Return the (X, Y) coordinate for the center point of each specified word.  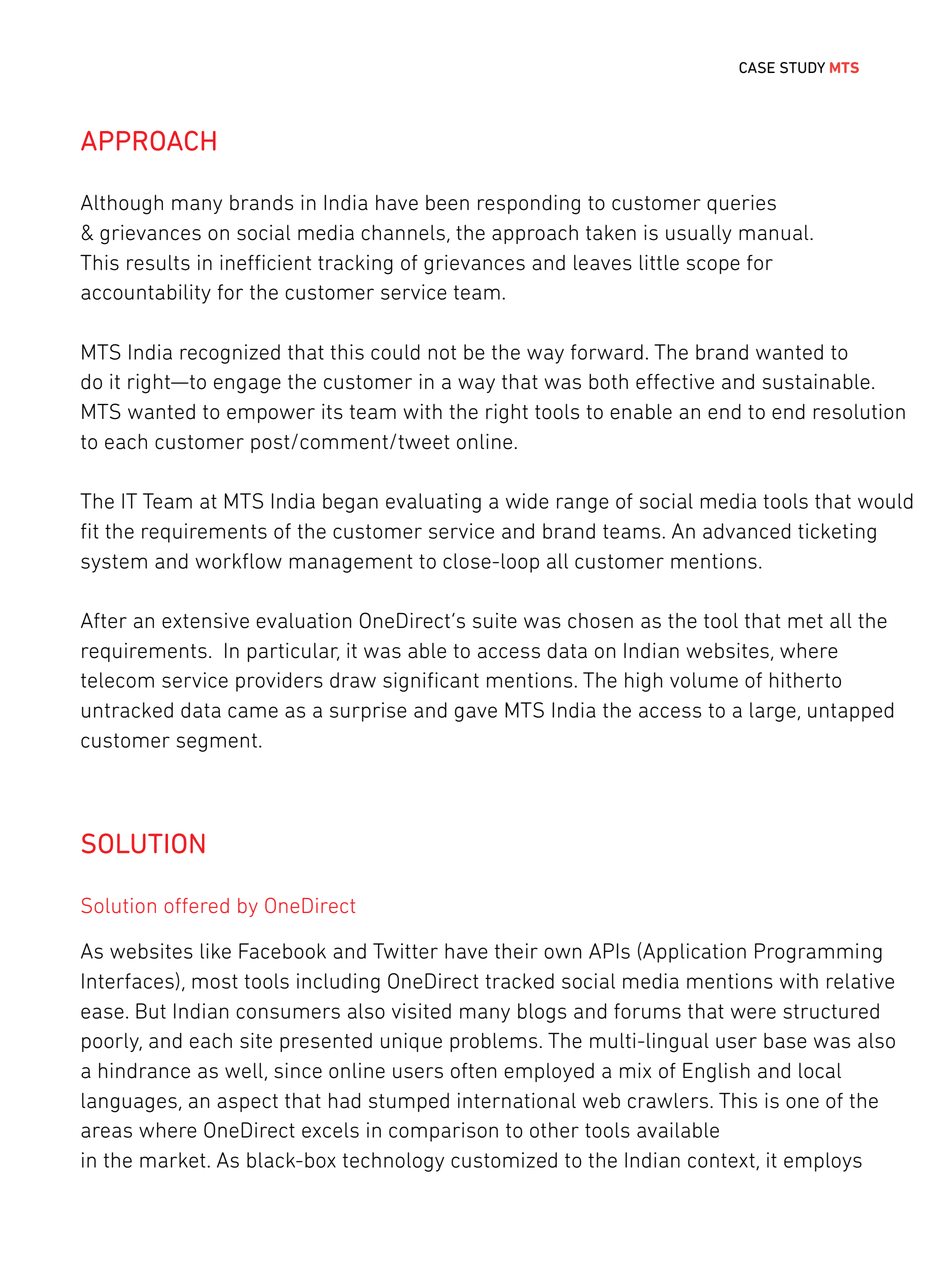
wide (527, 501)
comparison (443, 1132)
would (885, 501)
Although (122, 205)
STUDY (802, 68)
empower (271, 415)
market (173, 1160)
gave (476, 714)
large (774, 712)
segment (217, 742)
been (447, 203)
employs (823, 1162)
